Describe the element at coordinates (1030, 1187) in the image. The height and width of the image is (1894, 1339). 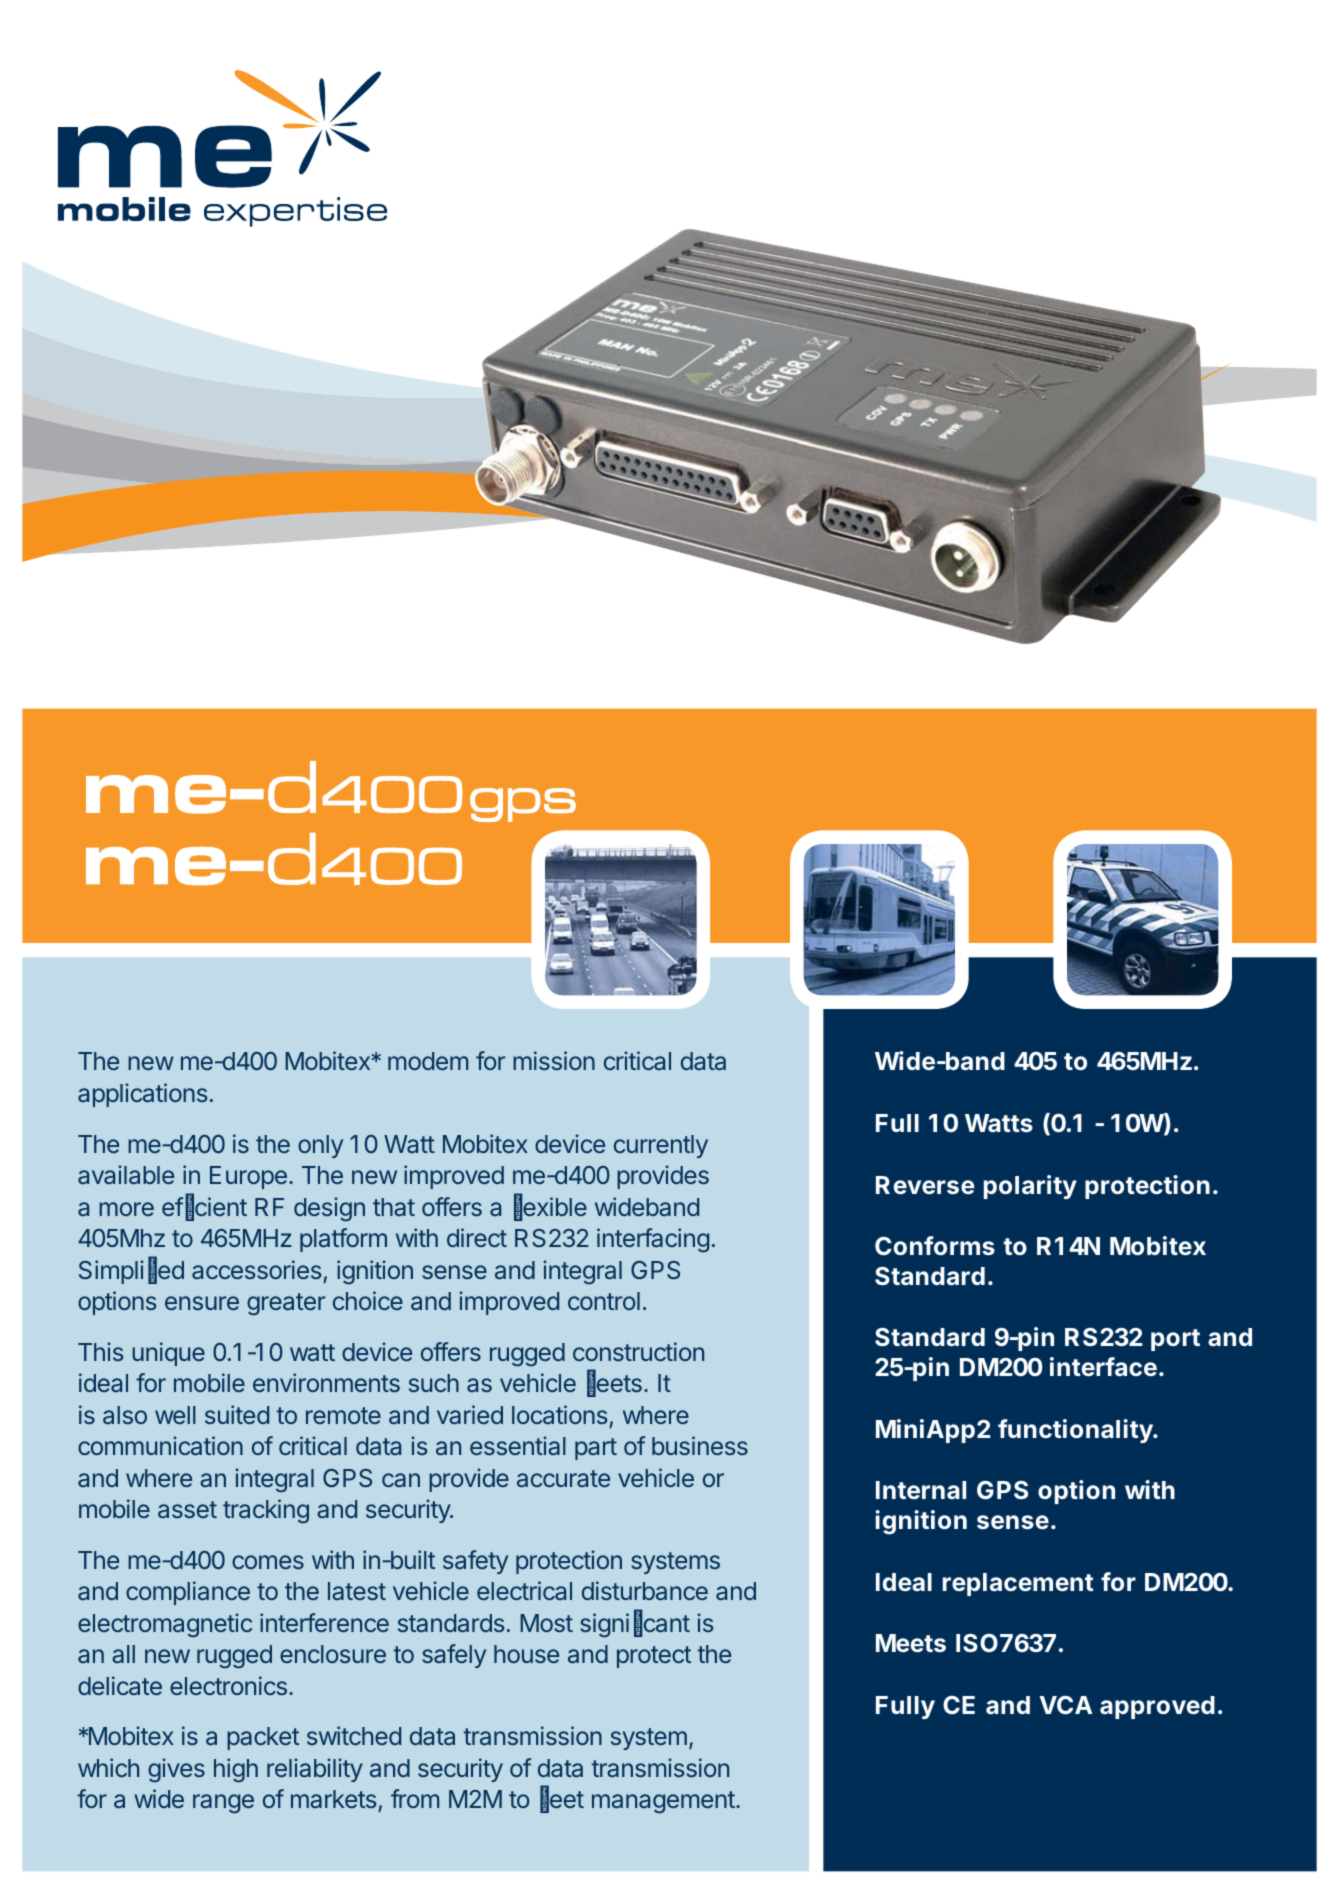
I see `polarity` at that location.
